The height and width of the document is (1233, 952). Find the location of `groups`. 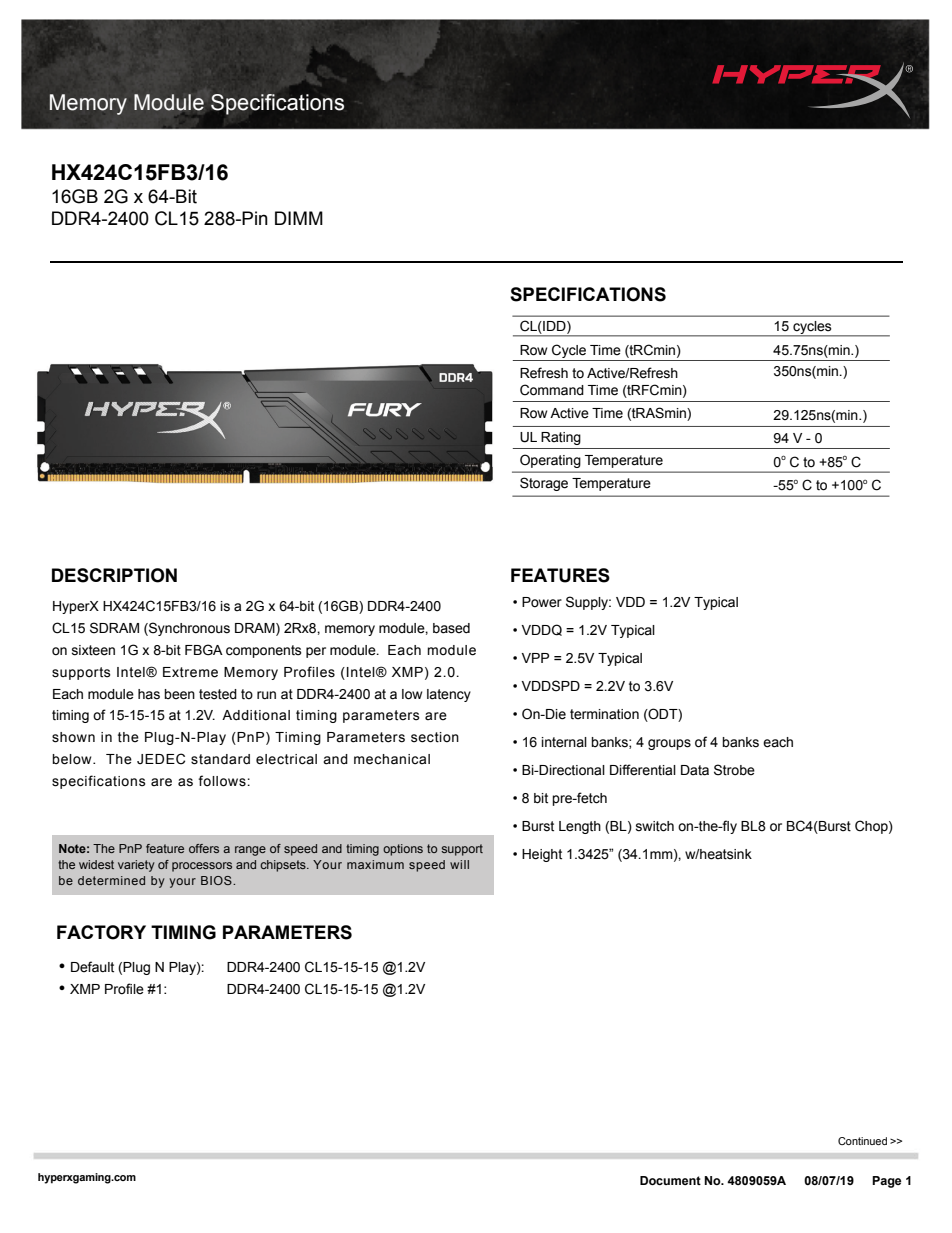

groups is located at coordinates (669, 744).
